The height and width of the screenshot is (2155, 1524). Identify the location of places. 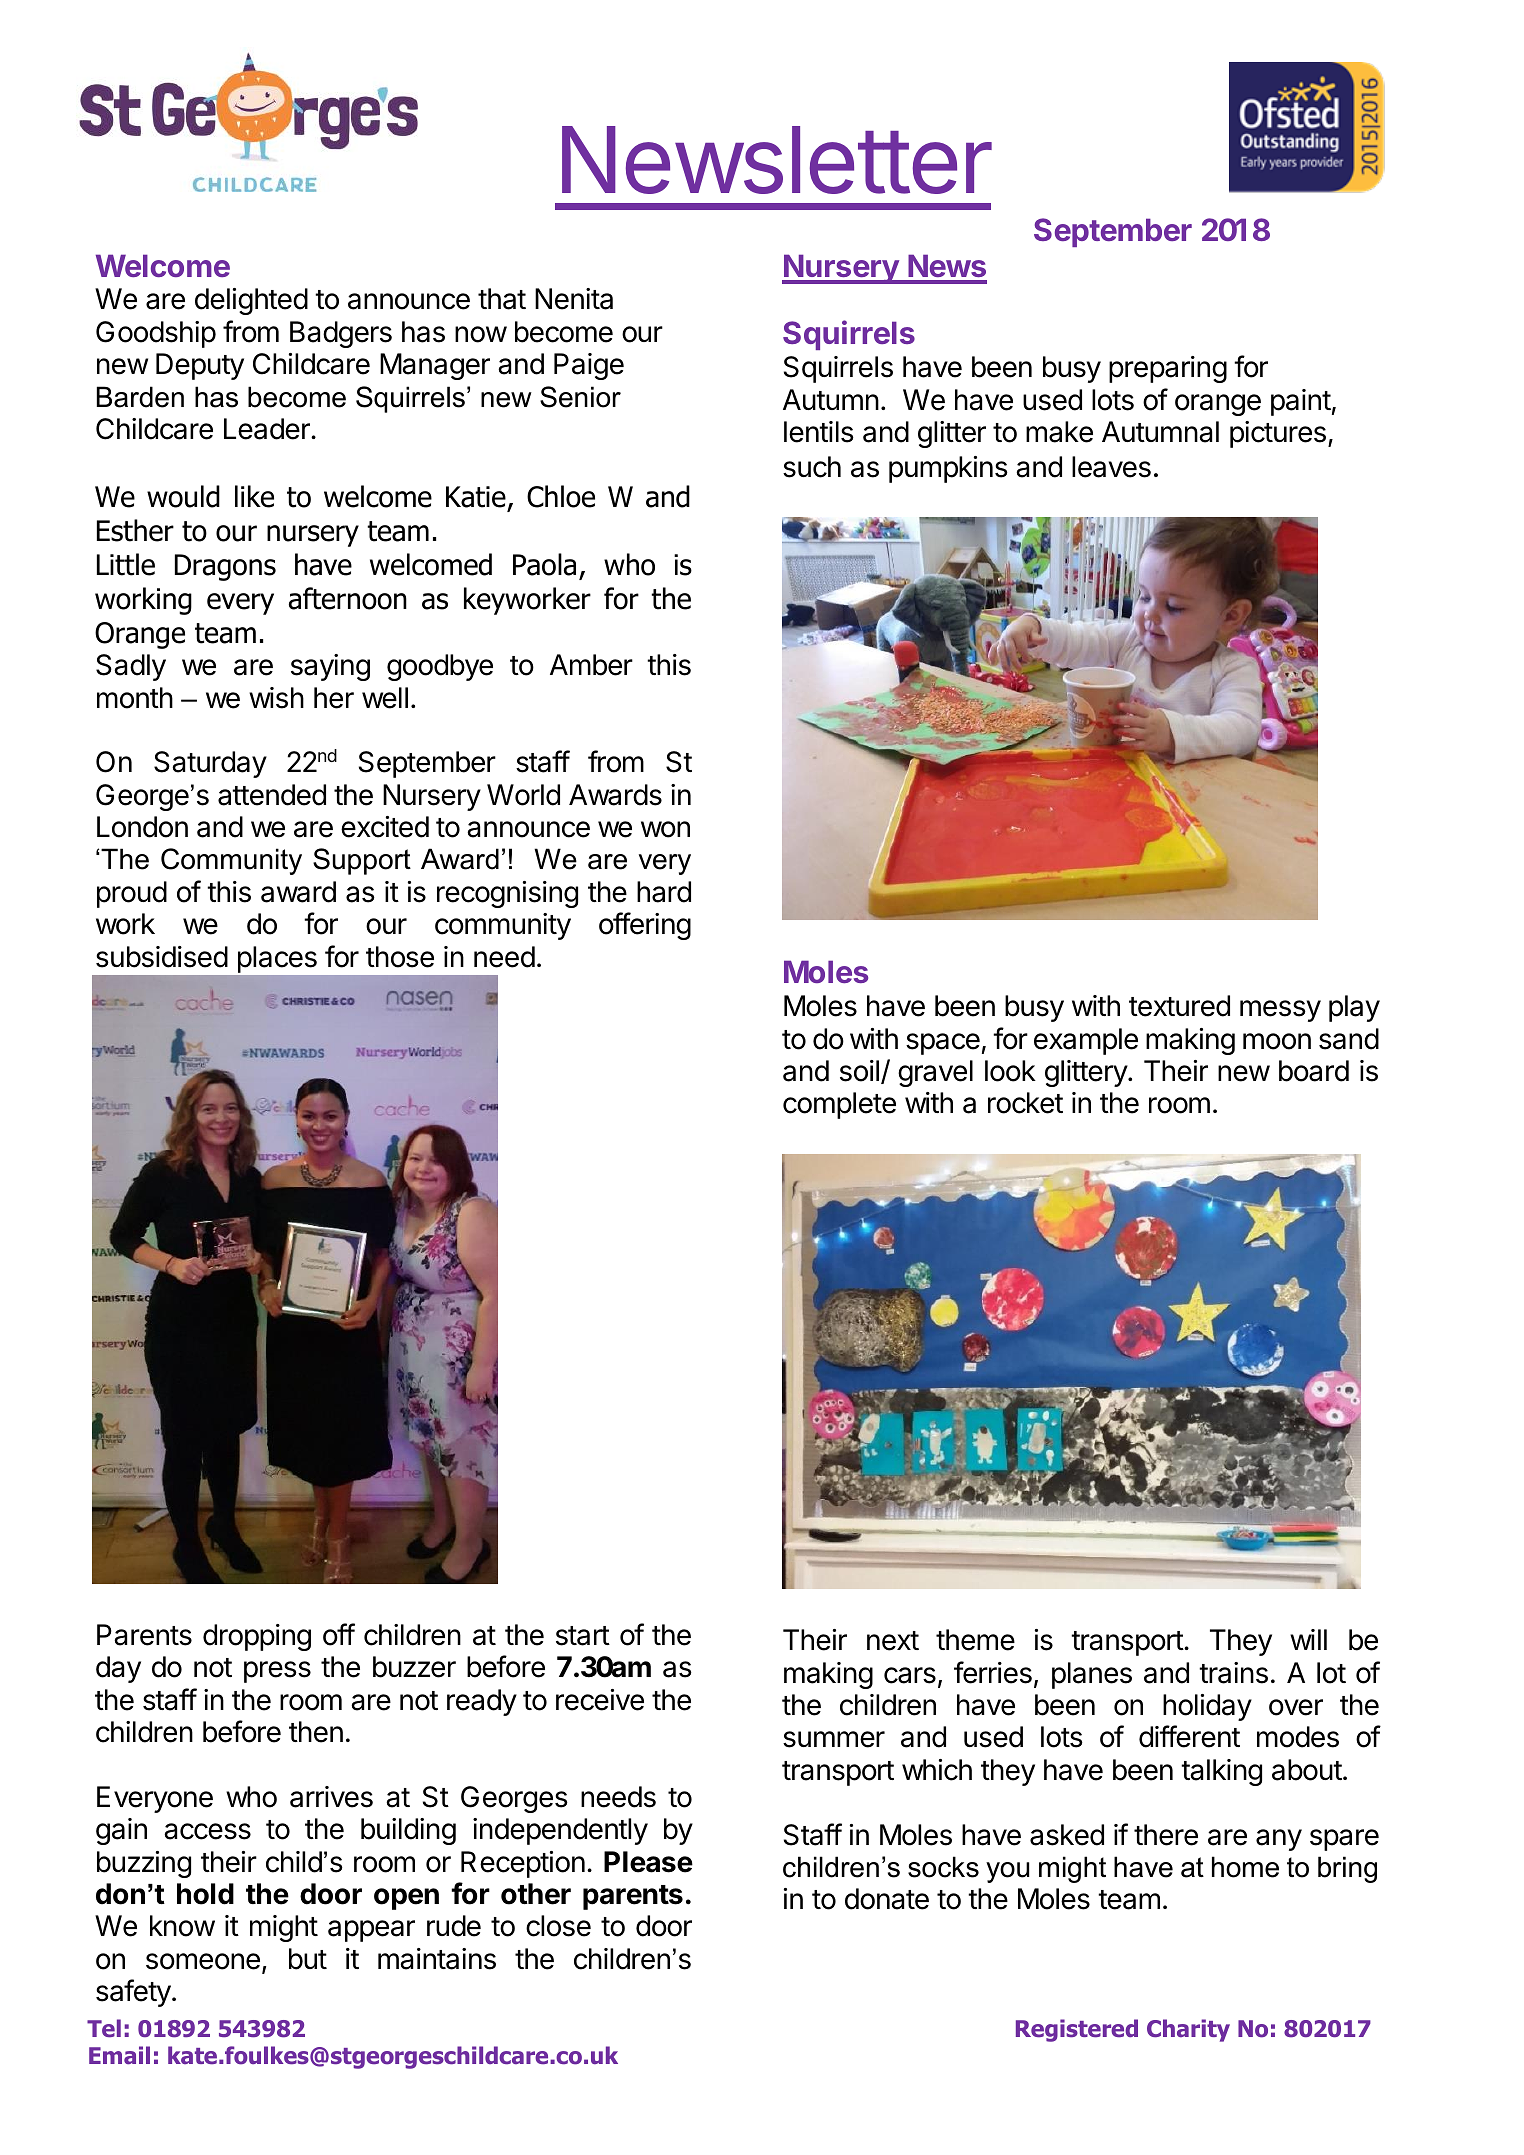
(277, 959).
